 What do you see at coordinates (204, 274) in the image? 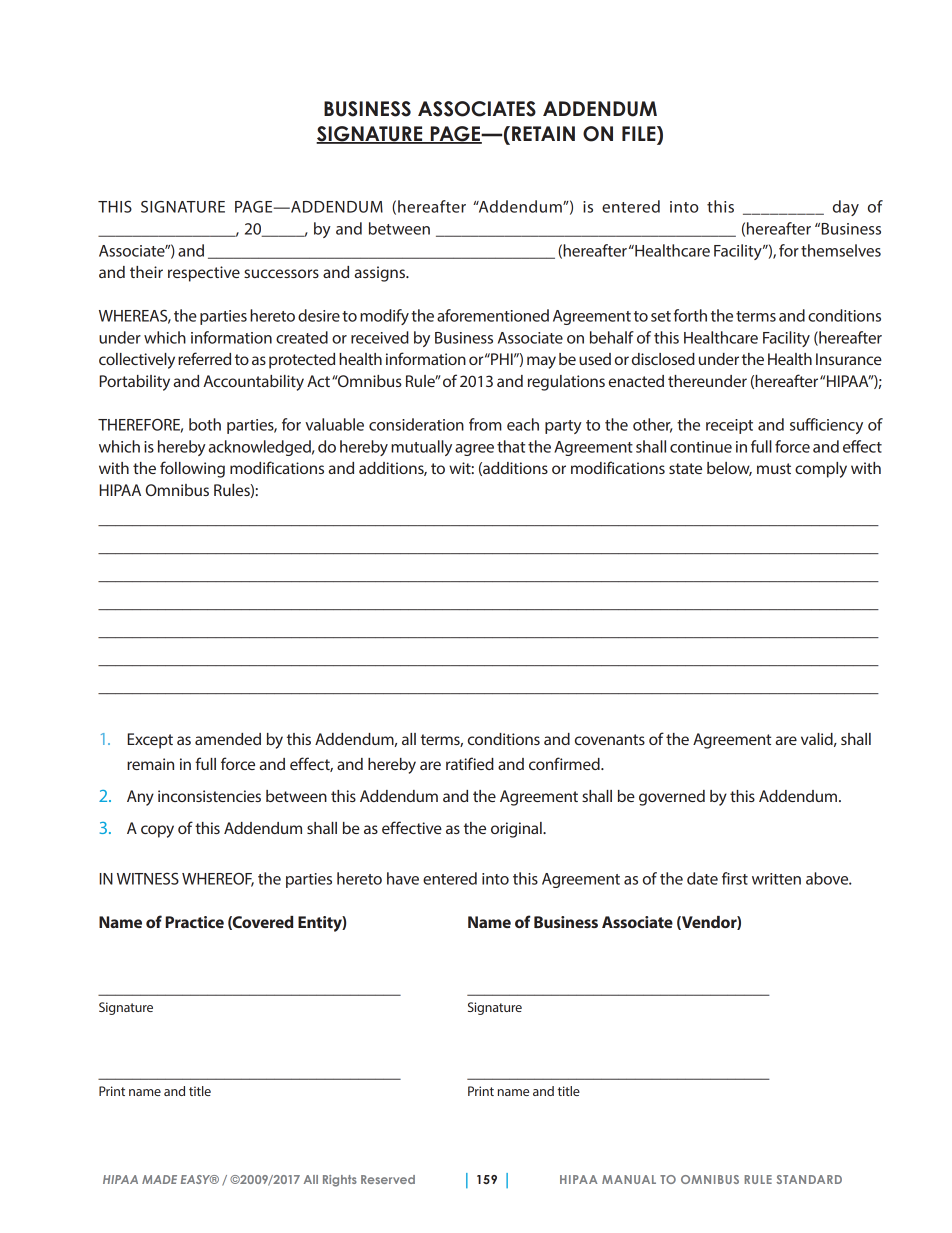
I see `respective` at bounding box center [204, 274].
